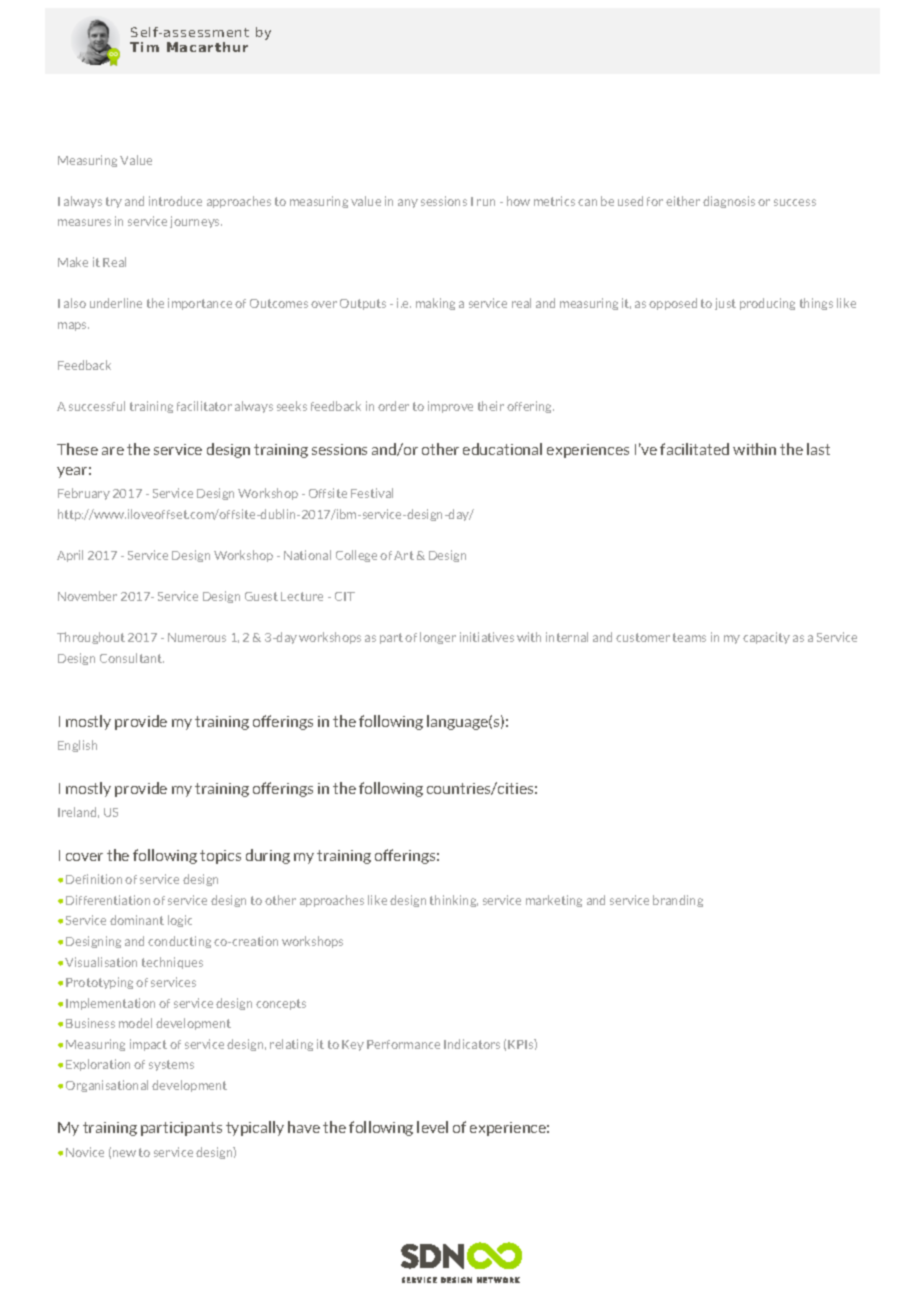 The image size is (924, 1308). I want to click on branding, so click(678, 901).
